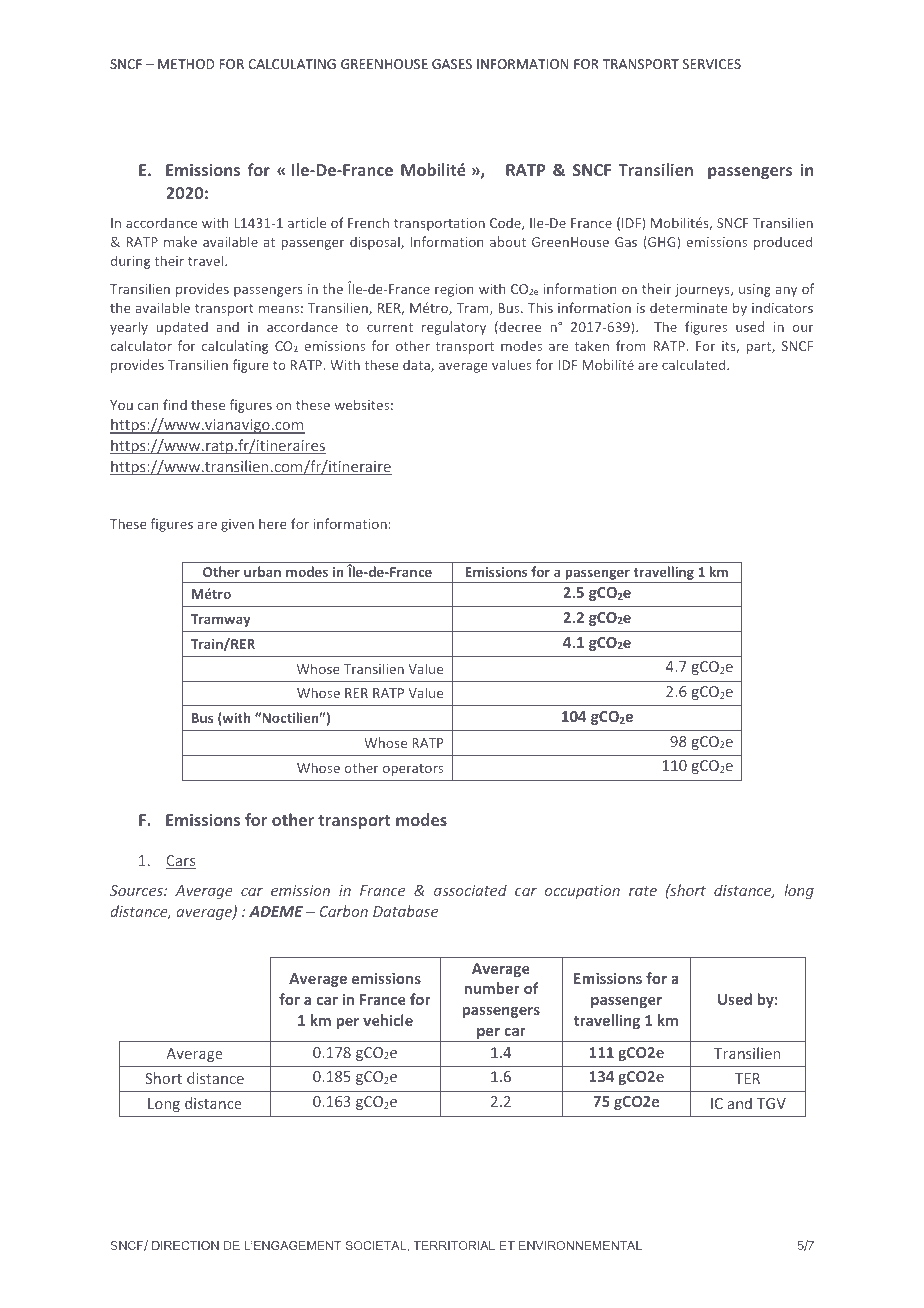 The image size is (924, 1308). Describe the element at coordinates (454, 328) in the document. I see `regulatory` at that location.
